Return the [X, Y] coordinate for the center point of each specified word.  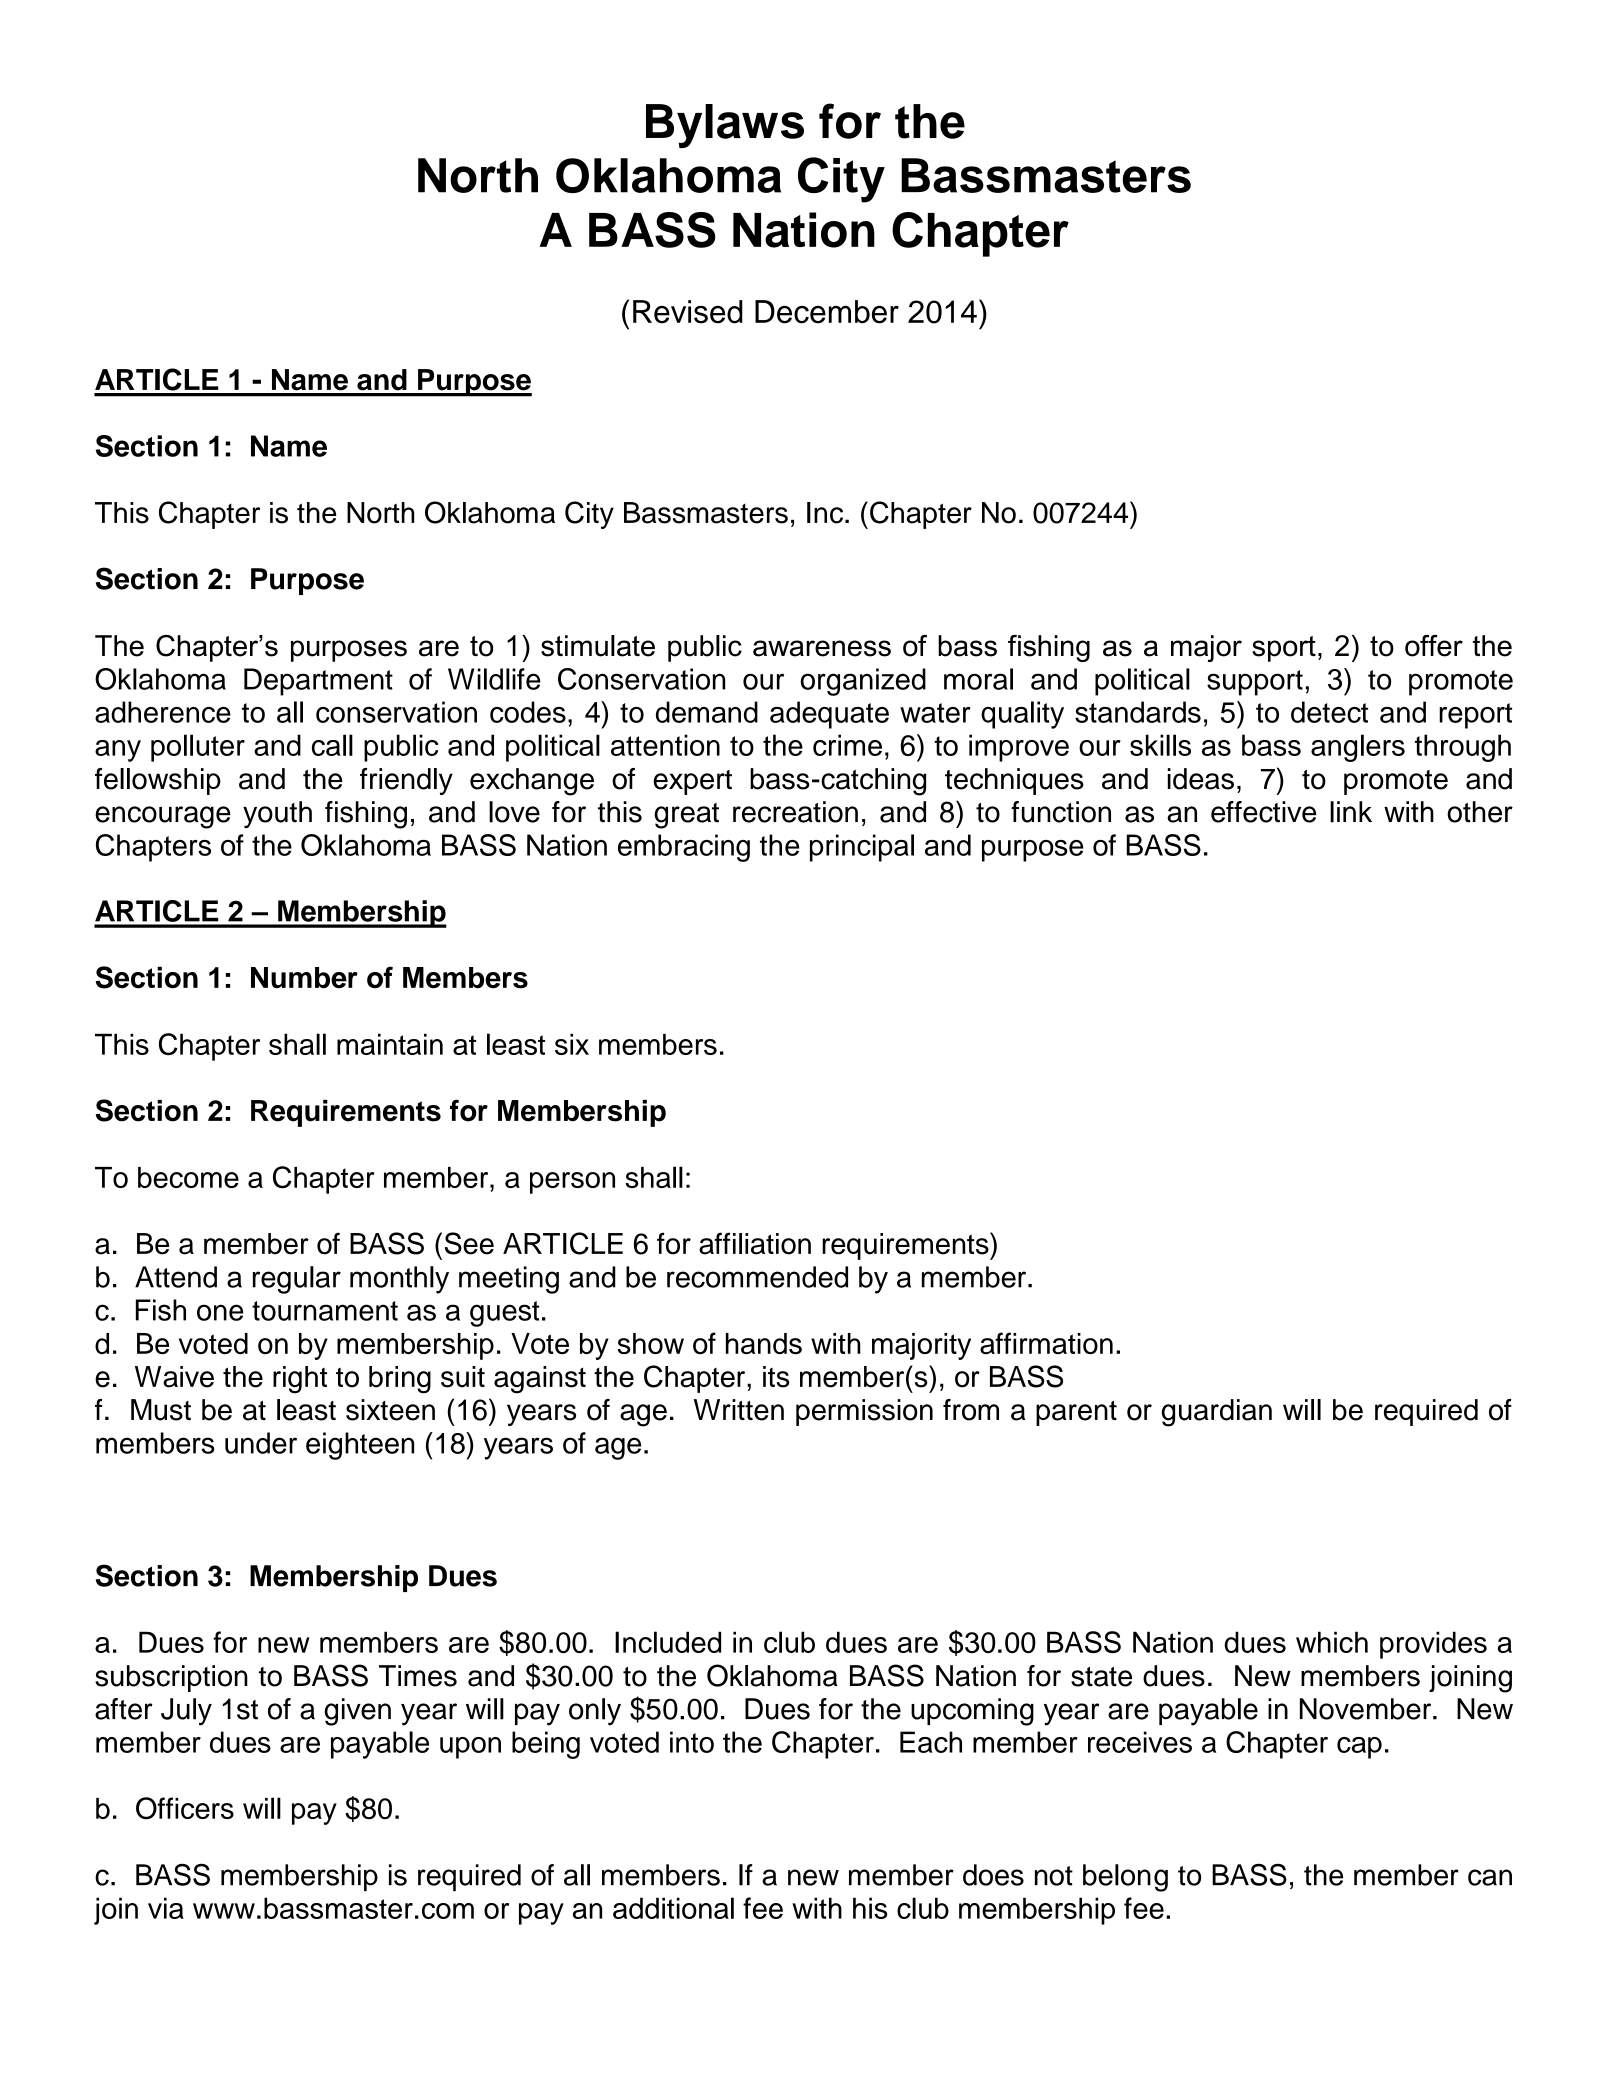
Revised [688, 312]
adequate [829, 715]
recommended [757, 1277]
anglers [1358, 748]
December [827, 312]
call [332, 745]
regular [297, 1280]
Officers [185, 1808]
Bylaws [725, 126]
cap [1359, 1748]
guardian [1217, 1413]
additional [673, 1908]
